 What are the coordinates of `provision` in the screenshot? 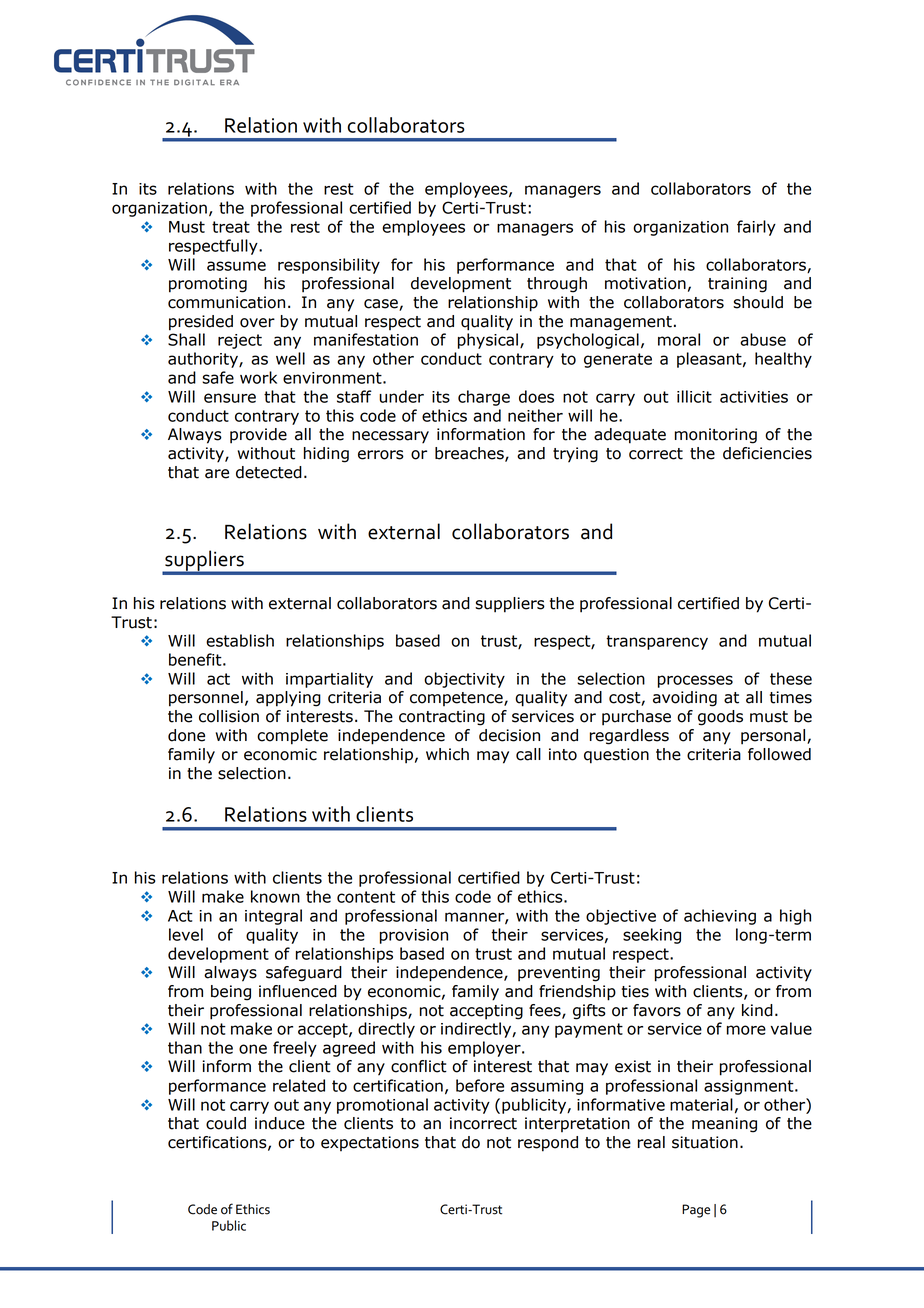 It's located at (414, 936).
